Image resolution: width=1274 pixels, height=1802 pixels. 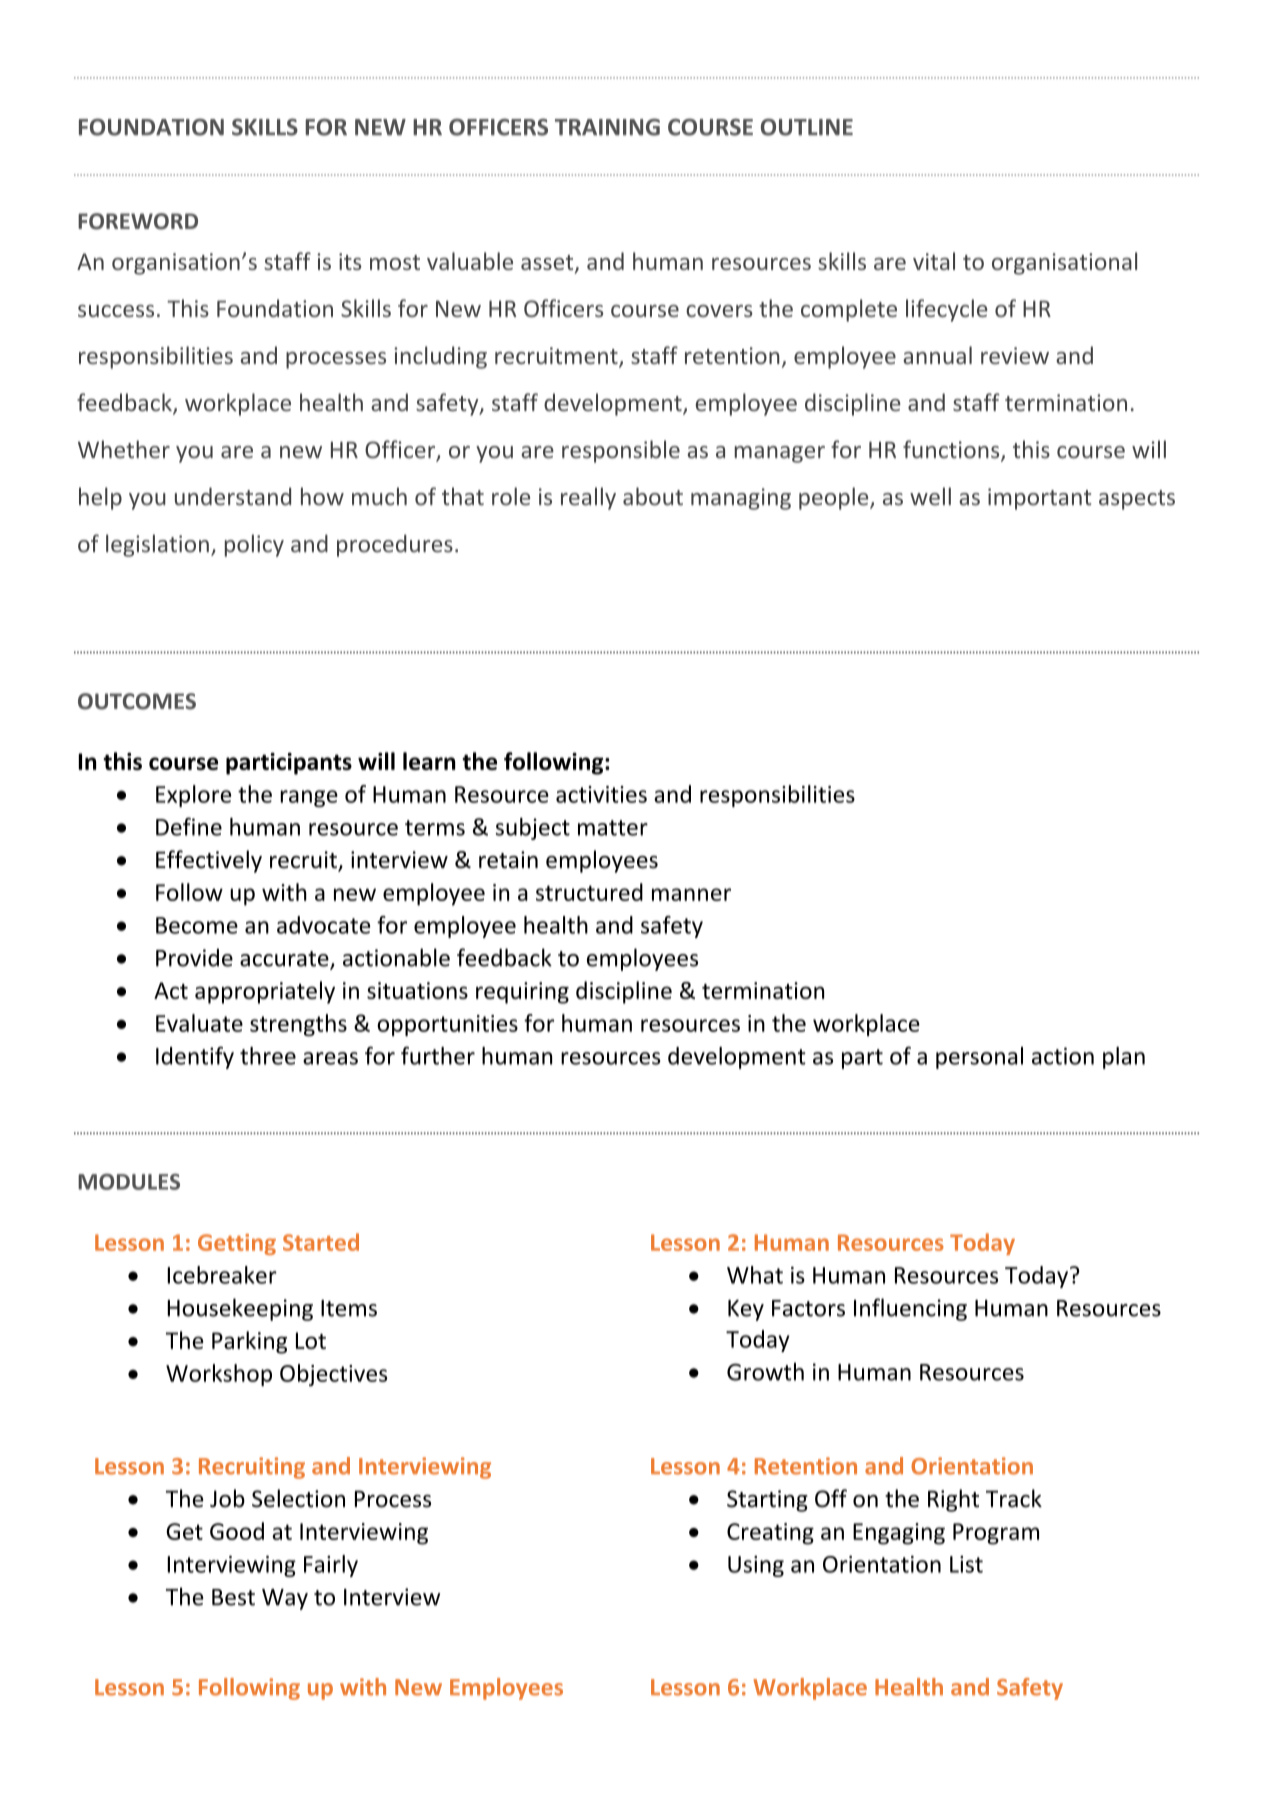 I want to click on FOREWORD, so click(x=138, y=221).
